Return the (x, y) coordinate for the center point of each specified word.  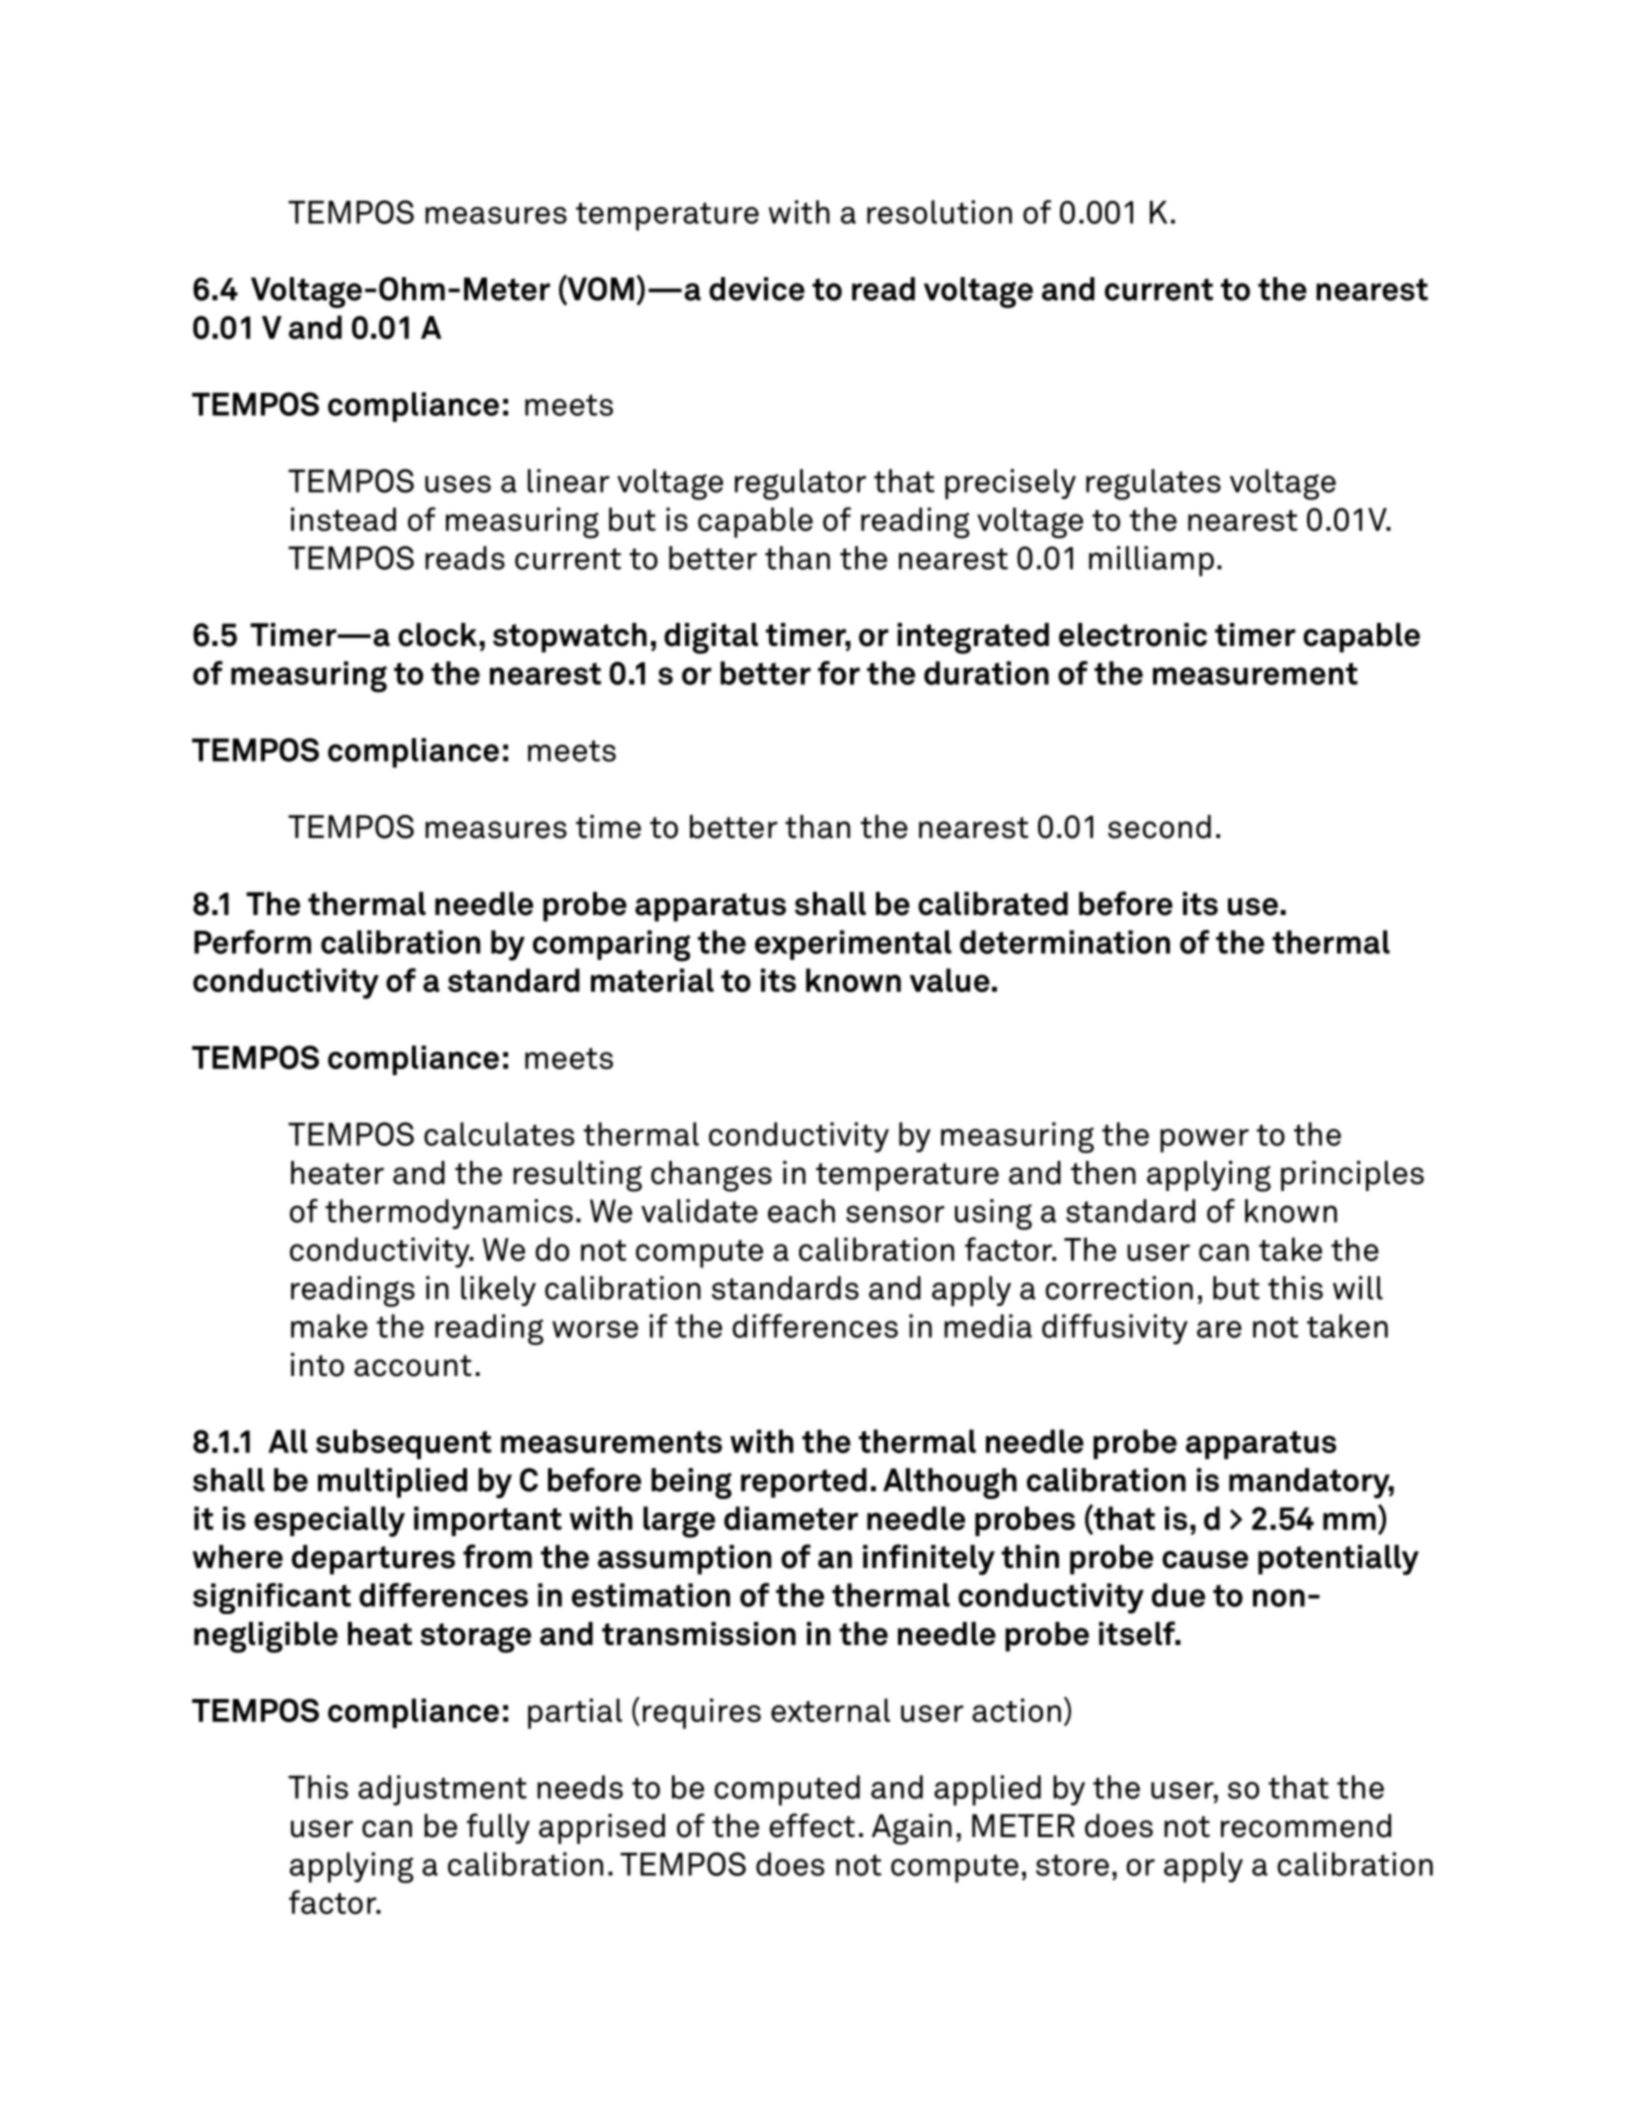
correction (1119, 1288)
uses (458, 484)
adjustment (442, 1790)
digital (711, 638)
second (1159, 827)
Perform (252, 942)
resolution (939, 212)
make (329, 1326)
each (801, 1211)
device (757, 289)
